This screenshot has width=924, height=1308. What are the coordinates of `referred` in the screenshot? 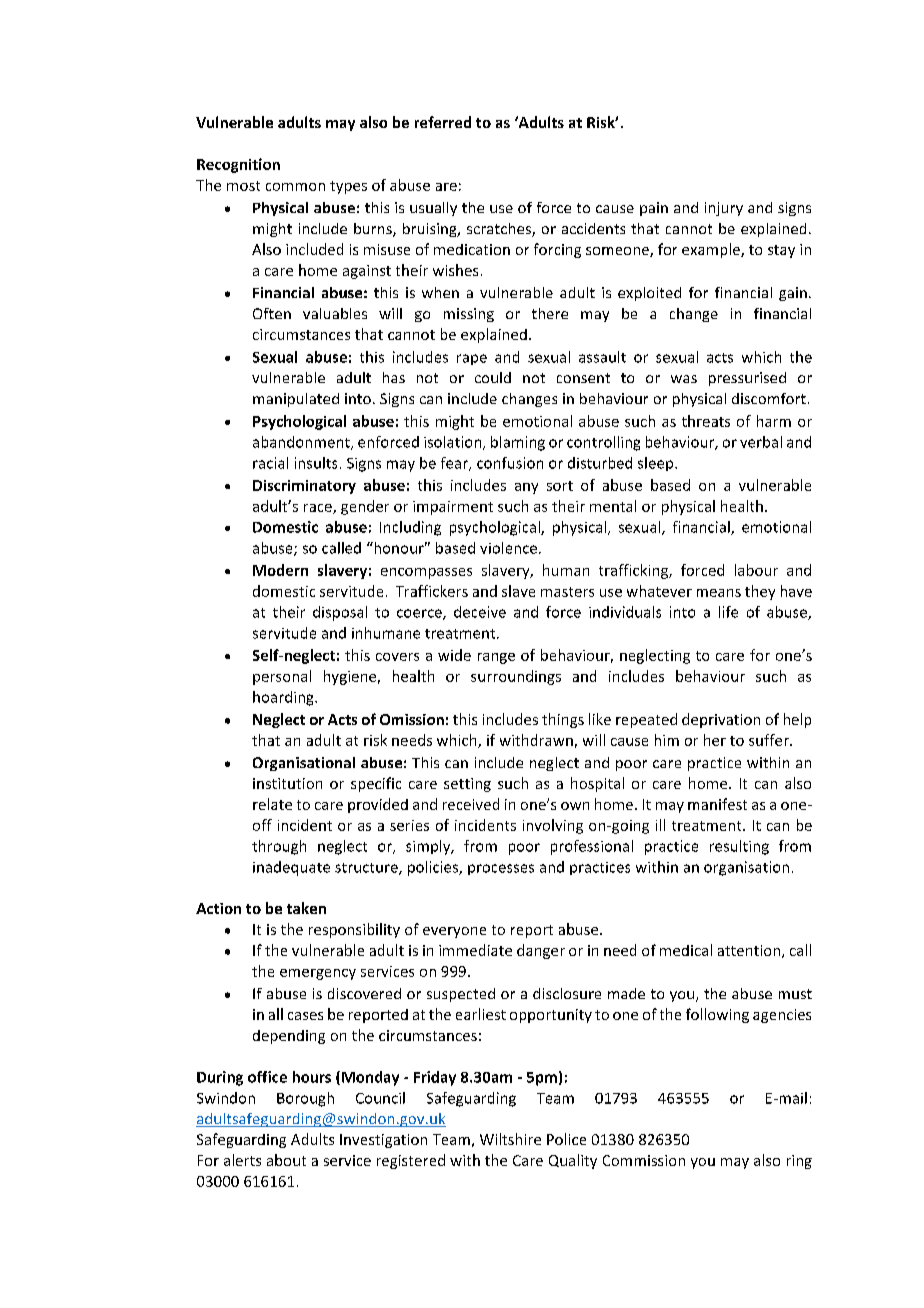 It's located at (443, 122).
